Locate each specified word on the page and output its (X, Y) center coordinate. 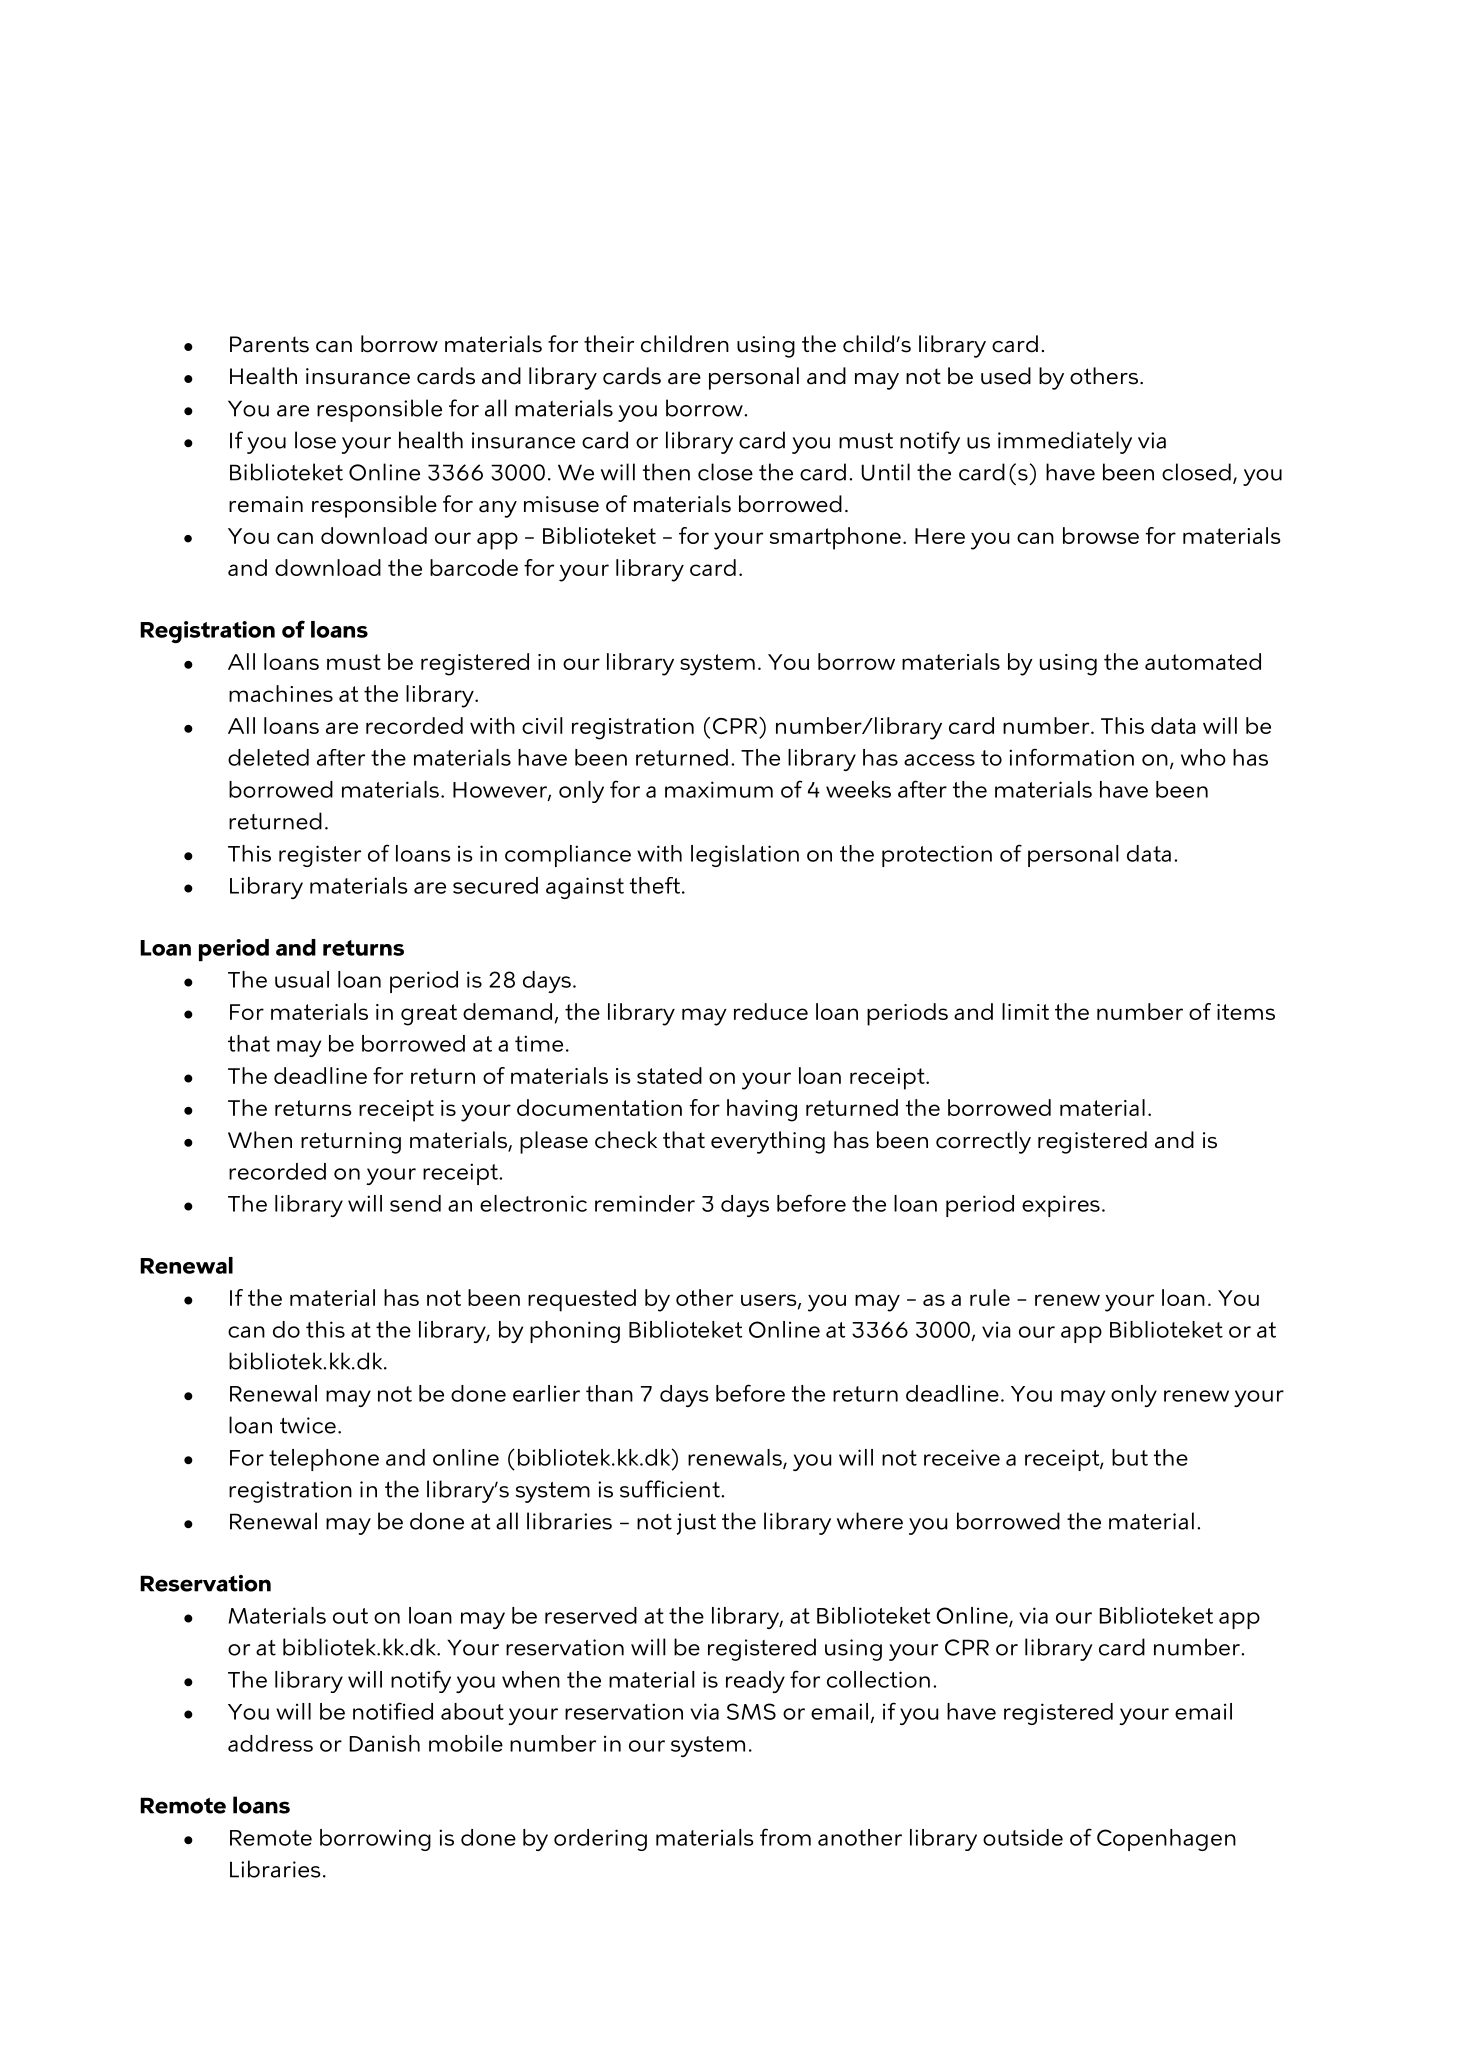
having (762, 1110)
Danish (385, 1743)
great (429, 1015)
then (666, 472)
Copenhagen (1166, 1840)
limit (1025, 1011)
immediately (1065, 442)
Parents (269, 344)
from (785, 1837)
